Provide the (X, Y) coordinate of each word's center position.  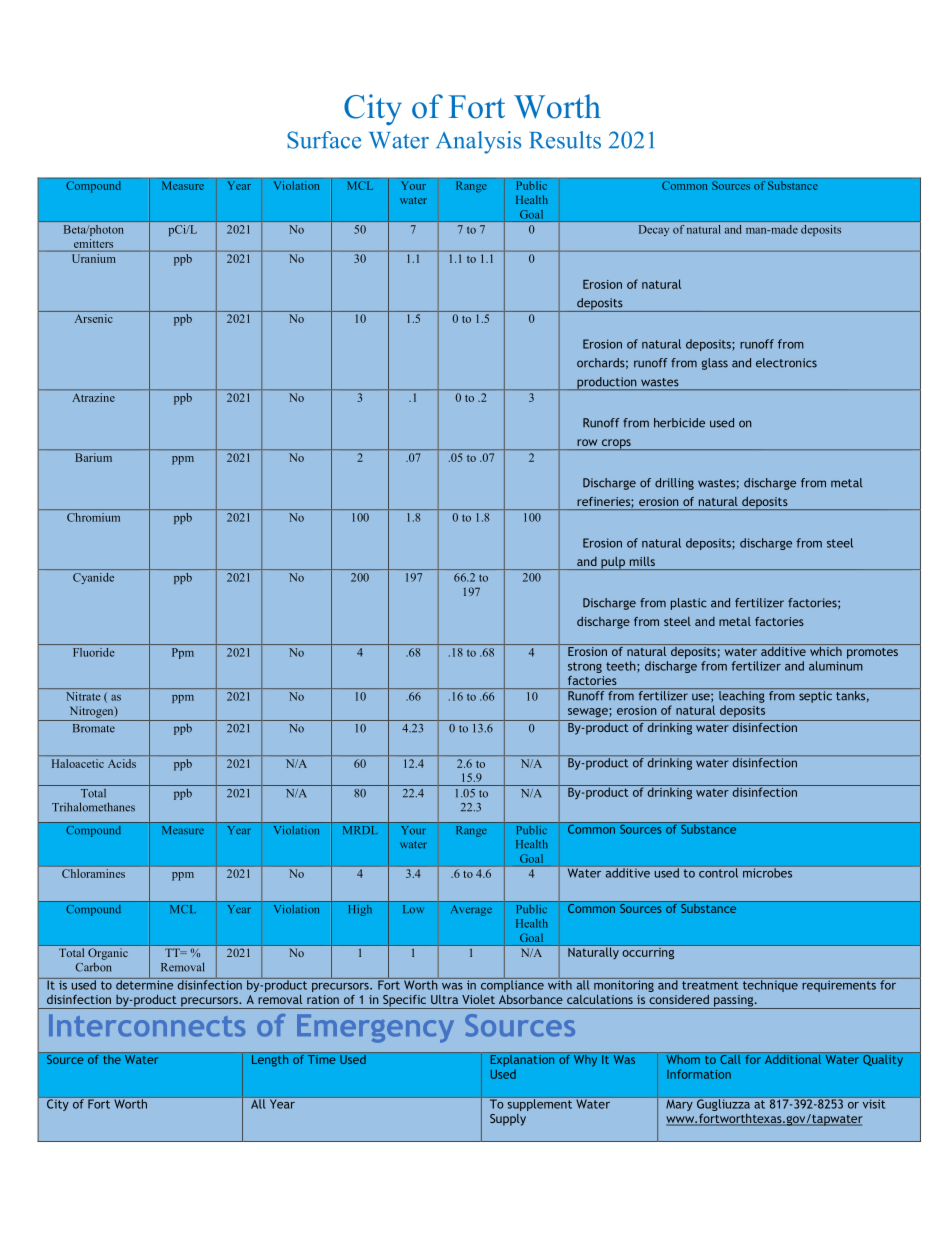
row (587, 442)
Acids (122, 763)
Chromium (93, 517)
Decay (654, 230)
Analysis (478, 142)
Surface (324, 140)
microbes (768, 872)
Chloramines (93, 873)
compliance (512, 985)
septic (815, 697)
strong (585, 667)
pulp (613, 563)
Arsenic (94, 318)
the (112, 1058)
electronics (786, 363)
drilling (674, 484)
